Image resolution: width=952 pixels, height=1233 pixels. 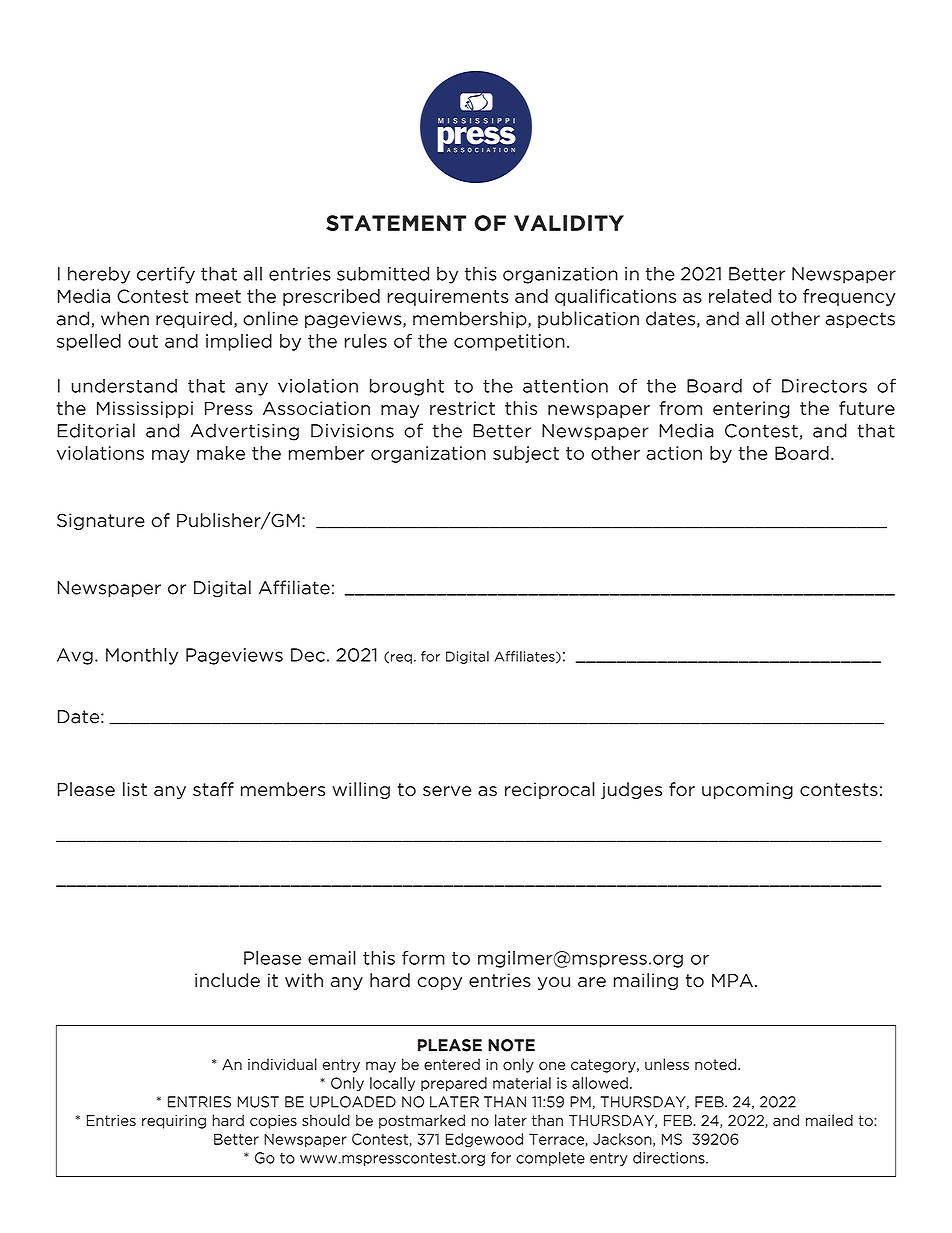 I want to click on MPA, so click(x=732, y=980).
